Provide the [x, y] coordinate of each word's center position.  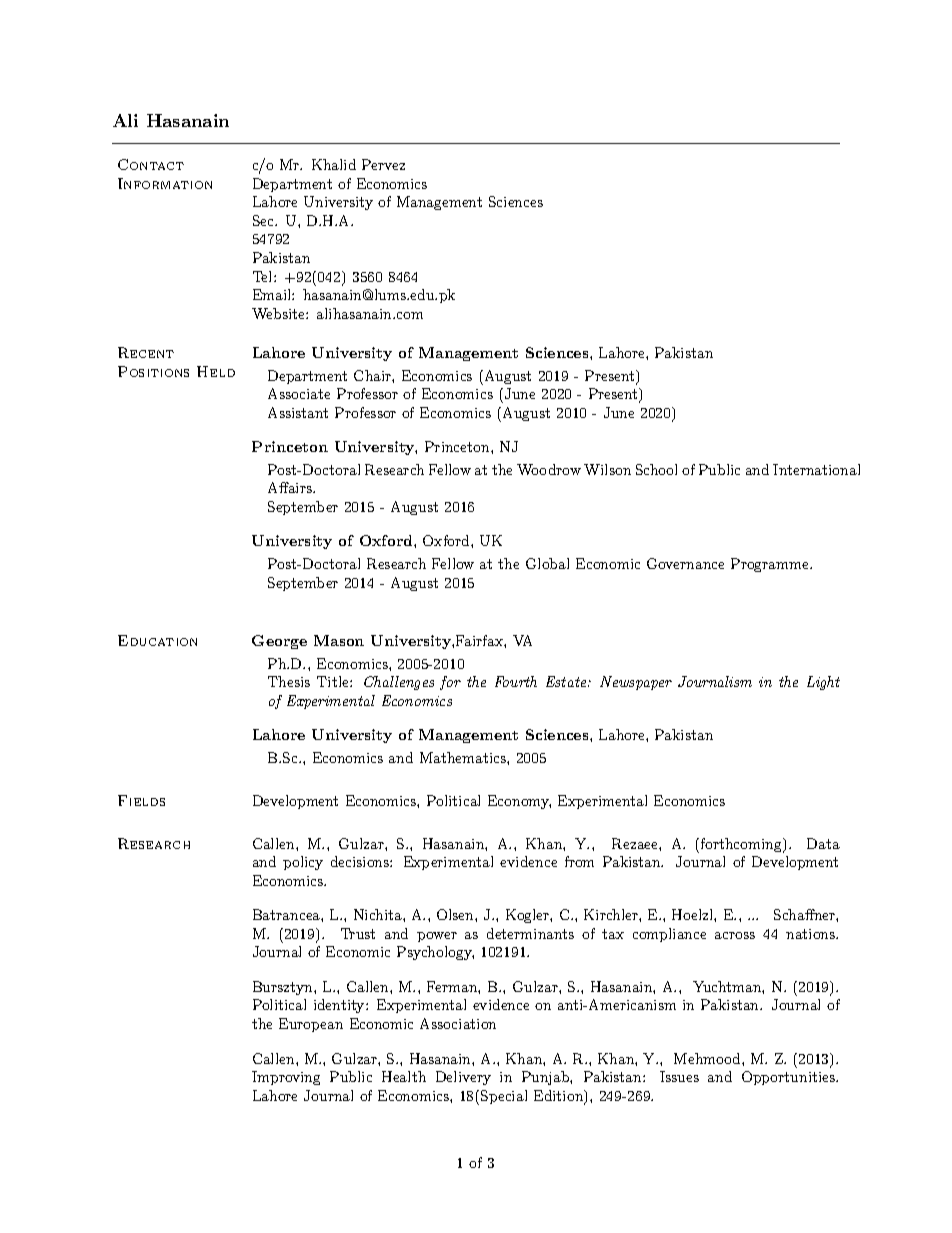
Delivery [463, 1078]
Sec [264, 220]
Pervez [383, 164]
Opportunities [789, 1078]
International [816, 469]
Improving [286, 1078]
